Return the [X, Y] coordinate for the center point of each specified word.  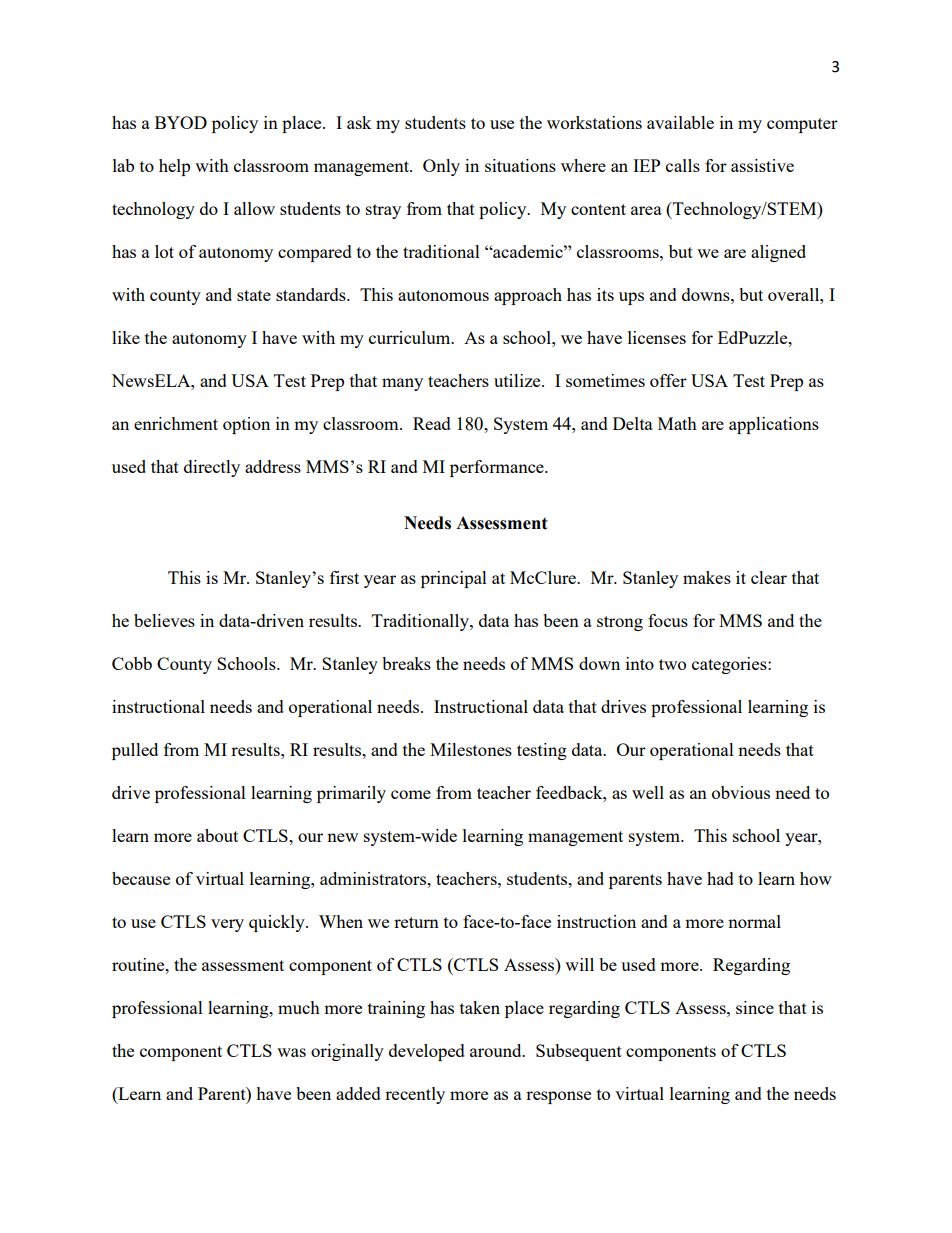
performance [498, 468]
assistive [762, 165]
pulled [135, 751]
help [174, 167]
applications [774, 425]
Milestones [471, 749]
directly [212, 468]
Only [441, 167]
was [291, 1052]
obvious [741, 792]
